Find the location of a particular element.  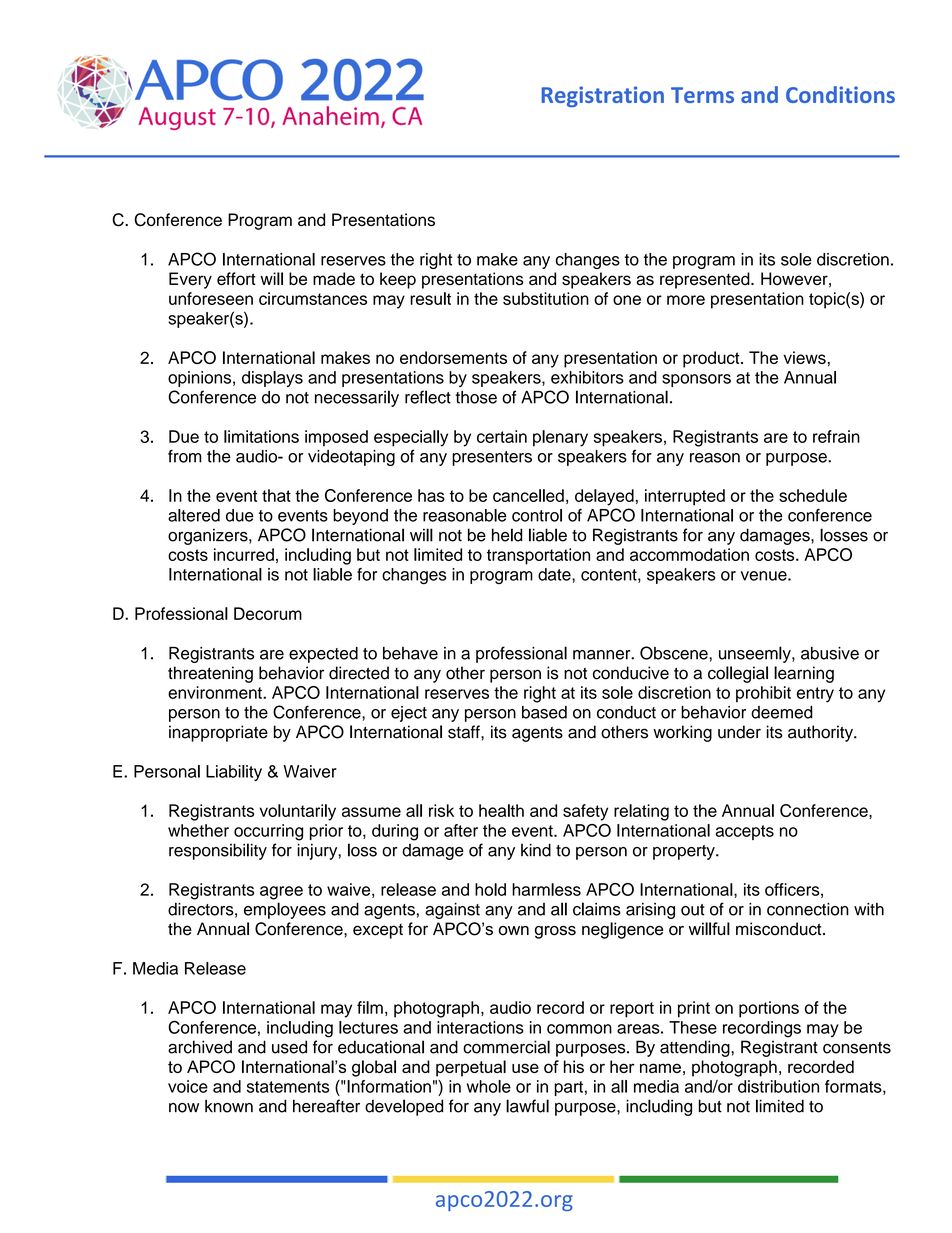

Registration is located at coordinates (603, 96).
